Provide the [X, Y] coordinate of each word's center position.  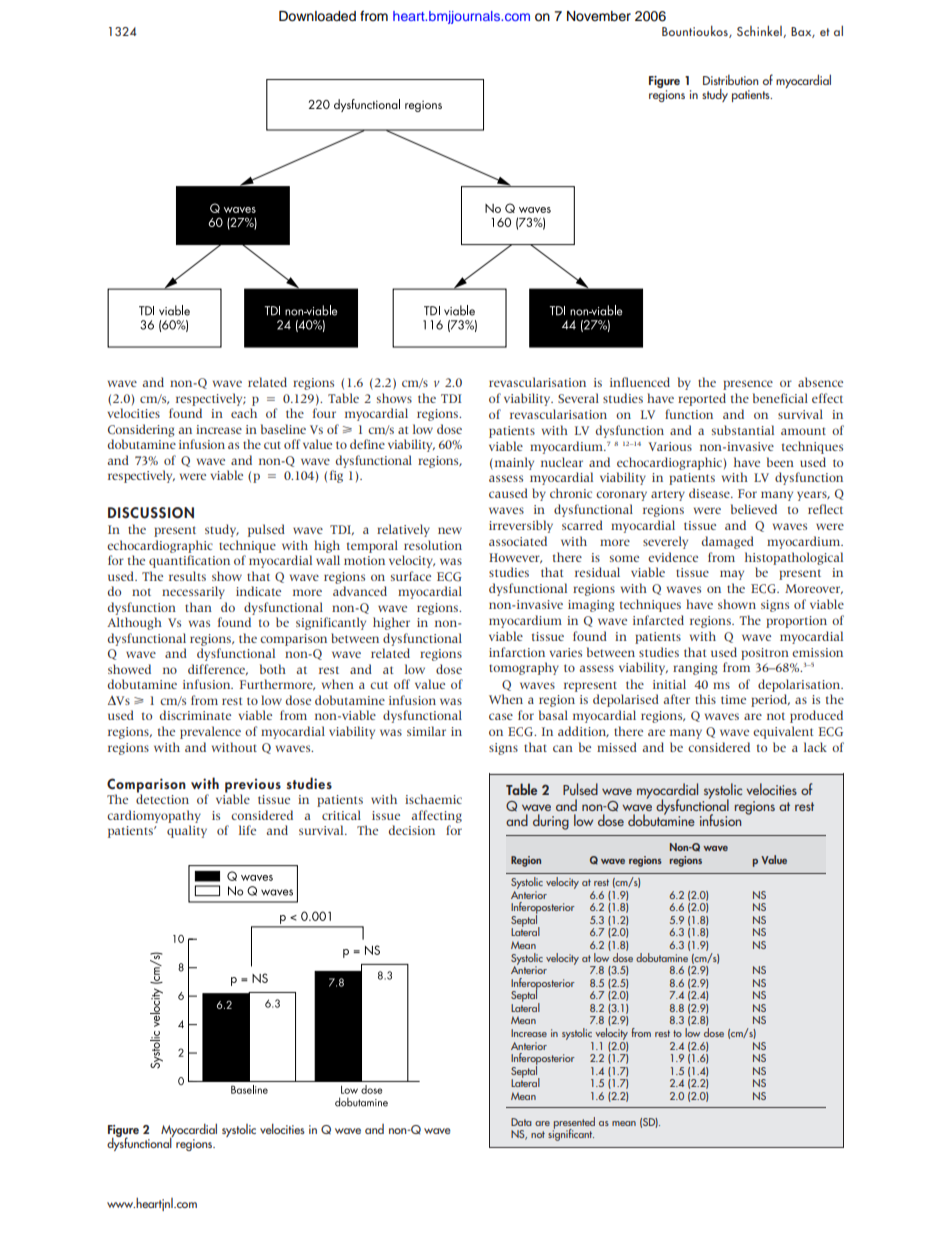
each [244, 413]
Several [578, 398]
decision [412, 830]
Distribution [731, 80]
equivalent [783, 732]
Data [521, 1122]
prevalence [210, 732]
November [599, 16]
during [551, 822]
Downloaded [317, 16]
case [501, 716]
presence [748, 385]
